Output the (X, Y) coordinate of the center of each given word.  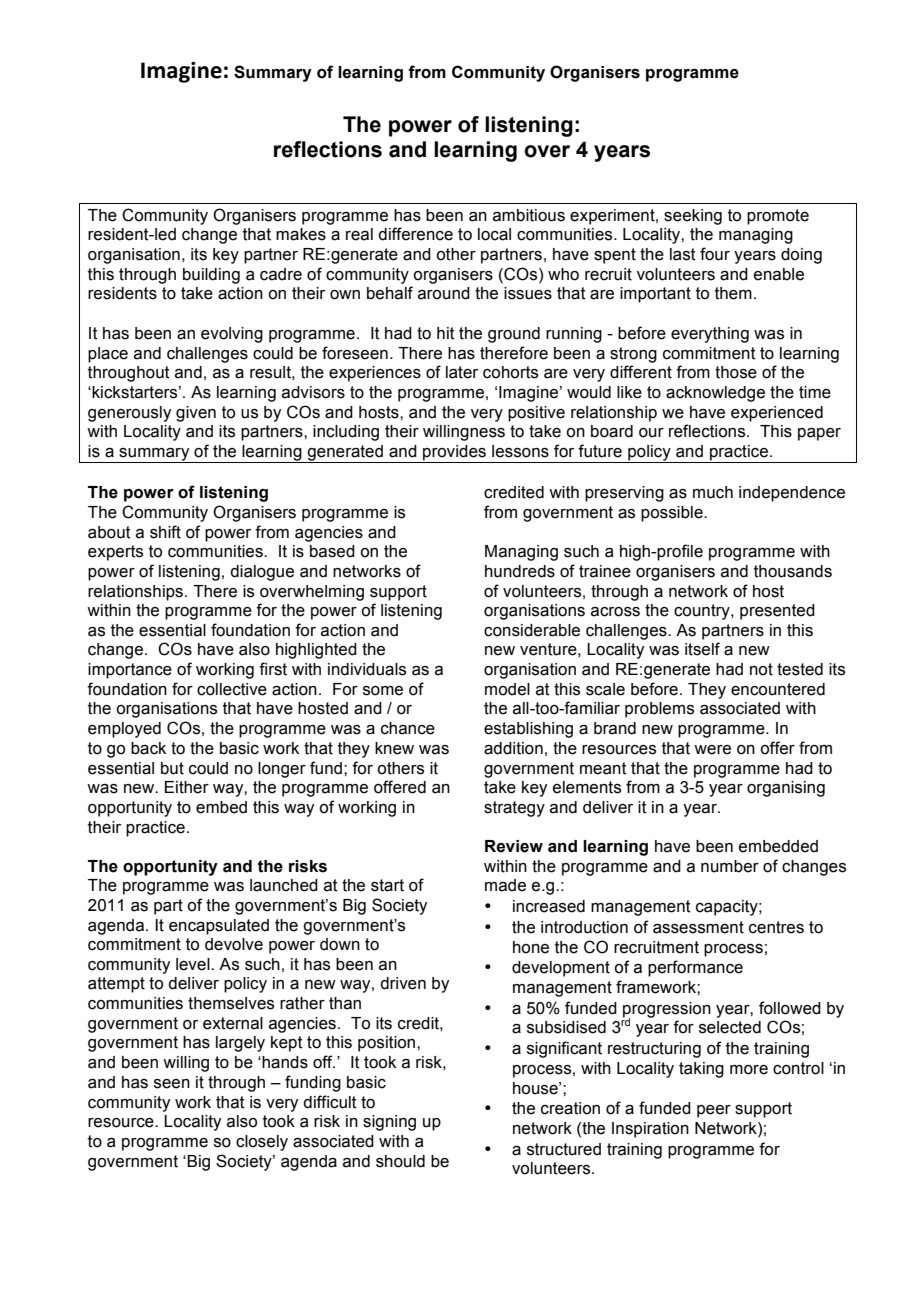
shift (165, 532)
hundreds (520, 571)
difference (415, 234)
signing (389, 1123)
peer (714, 1111)
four (715, 254)
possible (673, 514)
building (211, 276)
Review (514, 846)
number (730, 866)
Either (187, 787)
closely (262, 1143)
